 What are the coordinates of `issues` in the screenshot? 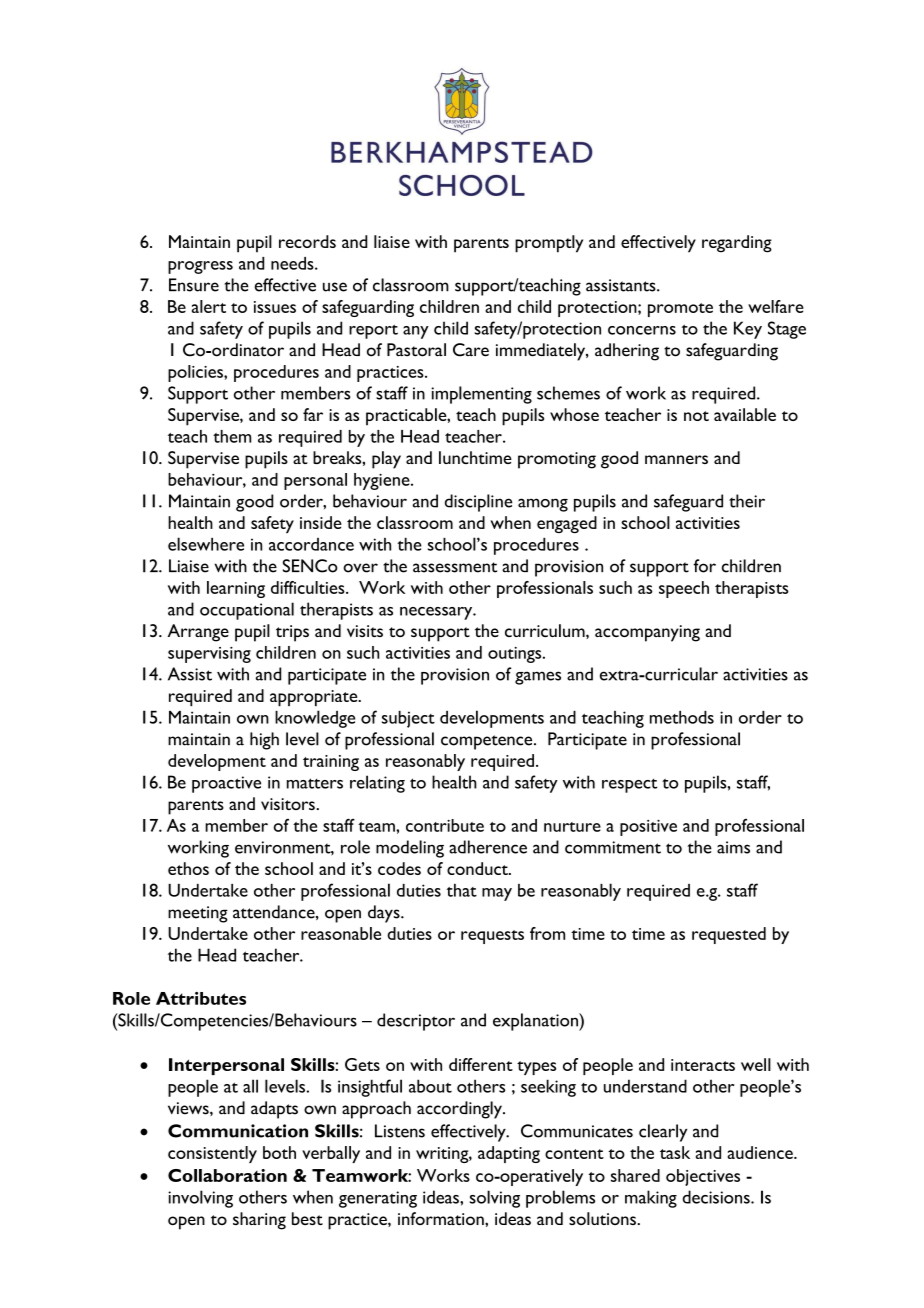 It's located at (275, 307).
